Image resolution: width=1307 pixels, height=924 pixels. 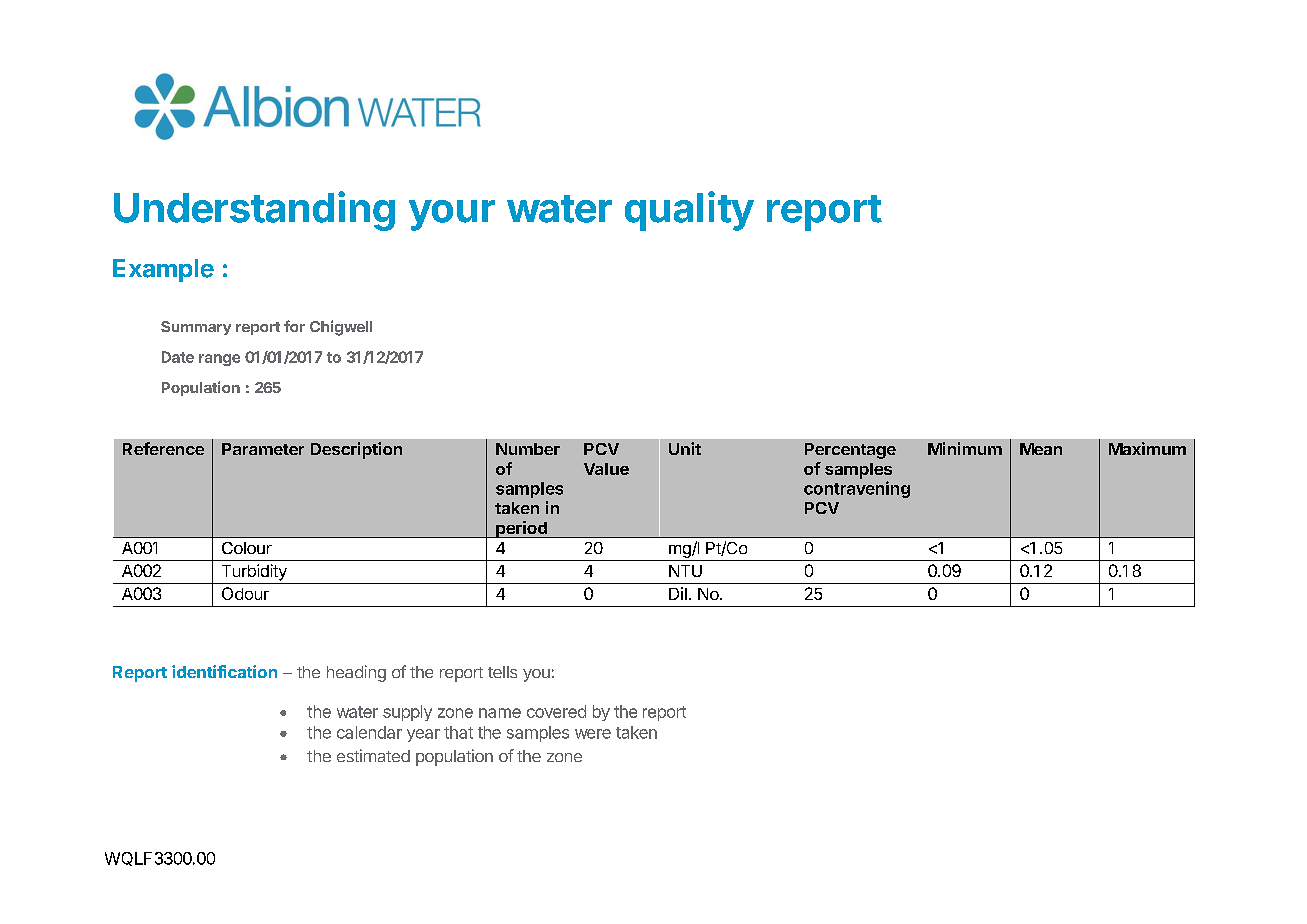 I want to click on Understanding, so click(x=254, y=211).
